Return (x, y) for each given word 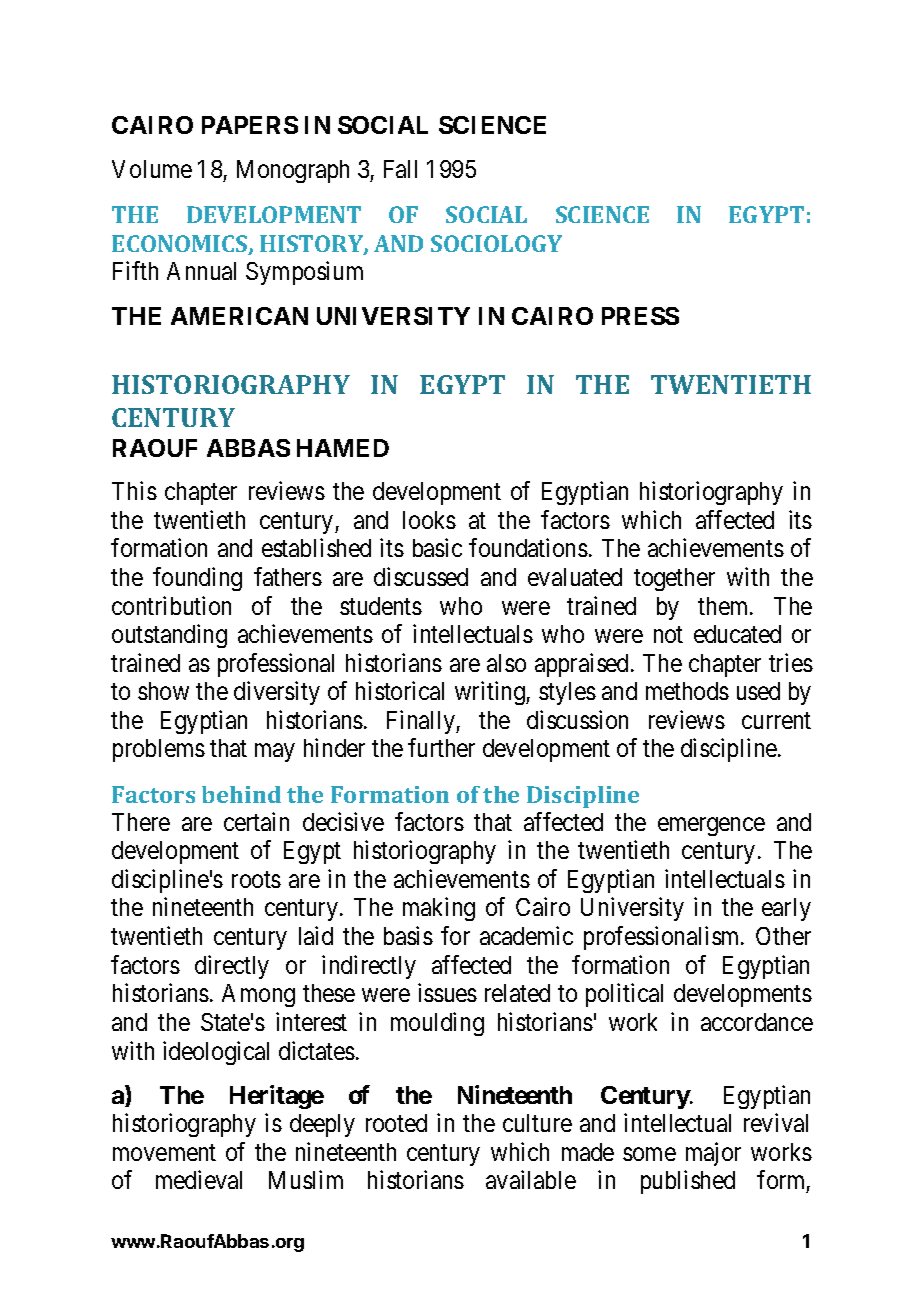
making (439, 909)
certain (256, 821)
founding (197, 579)
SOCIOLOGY (496, 243)
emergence (711, 826)
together (674, 579)
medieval (199, 1179)
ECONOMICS (181, 245)
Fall (400, 169)
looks (429, 520)
